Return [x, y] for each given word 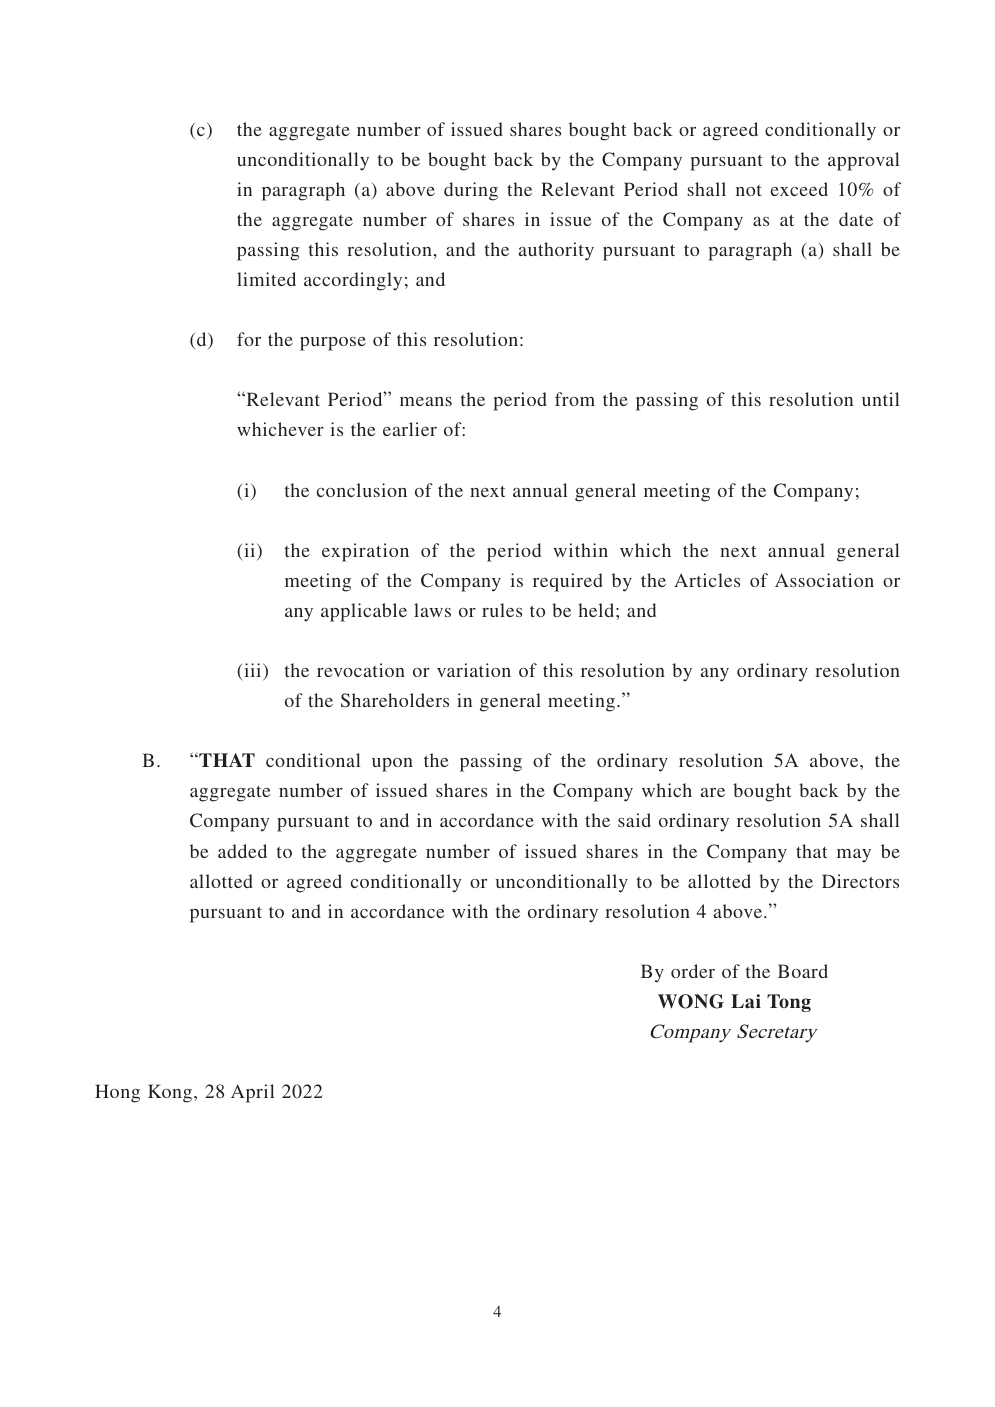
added [242, 851]
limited [266, 279]
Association [824, 580]
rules [502, 610]
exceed [799, 189]
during [471, 191]
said [634, 820]
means [426, 401]
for [249, 339]
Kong [171, 1093]
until [880, 399]
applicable [364, 612]
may [854, 856]
